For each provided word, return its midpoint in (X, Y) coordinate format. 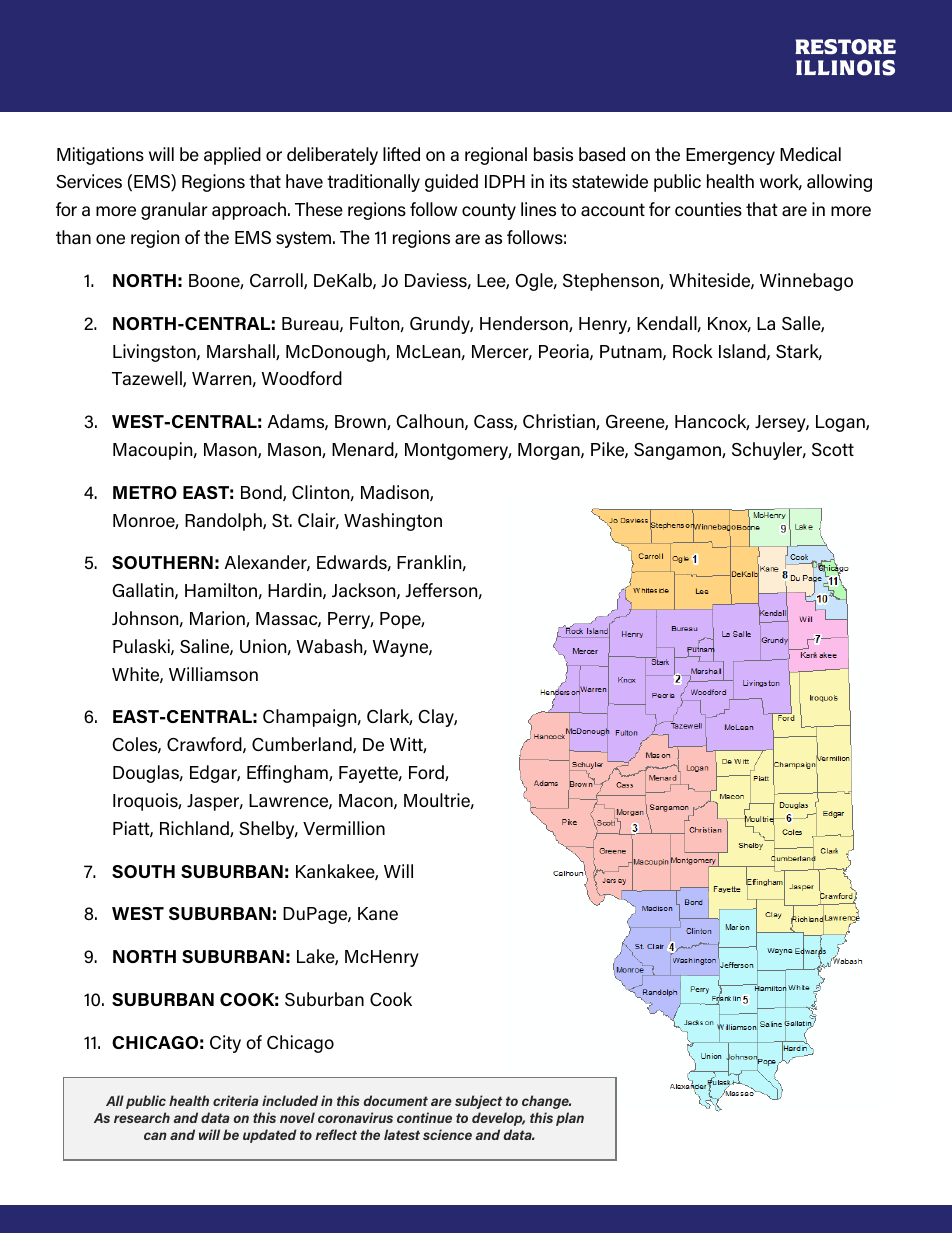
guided (451, 183)
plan (570, 1119)
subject (478, 1102)
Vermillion (344, 828)
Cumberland (303, 745)
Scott (833, 449)
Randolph (224, 522)
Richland (195, 829)
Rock (693, 351)
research (142, 1117)
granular (174, 211)
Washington (393, 522)
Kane (378, 914)
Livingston (155, 353)
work (781, 182)
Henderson (525, 324)
